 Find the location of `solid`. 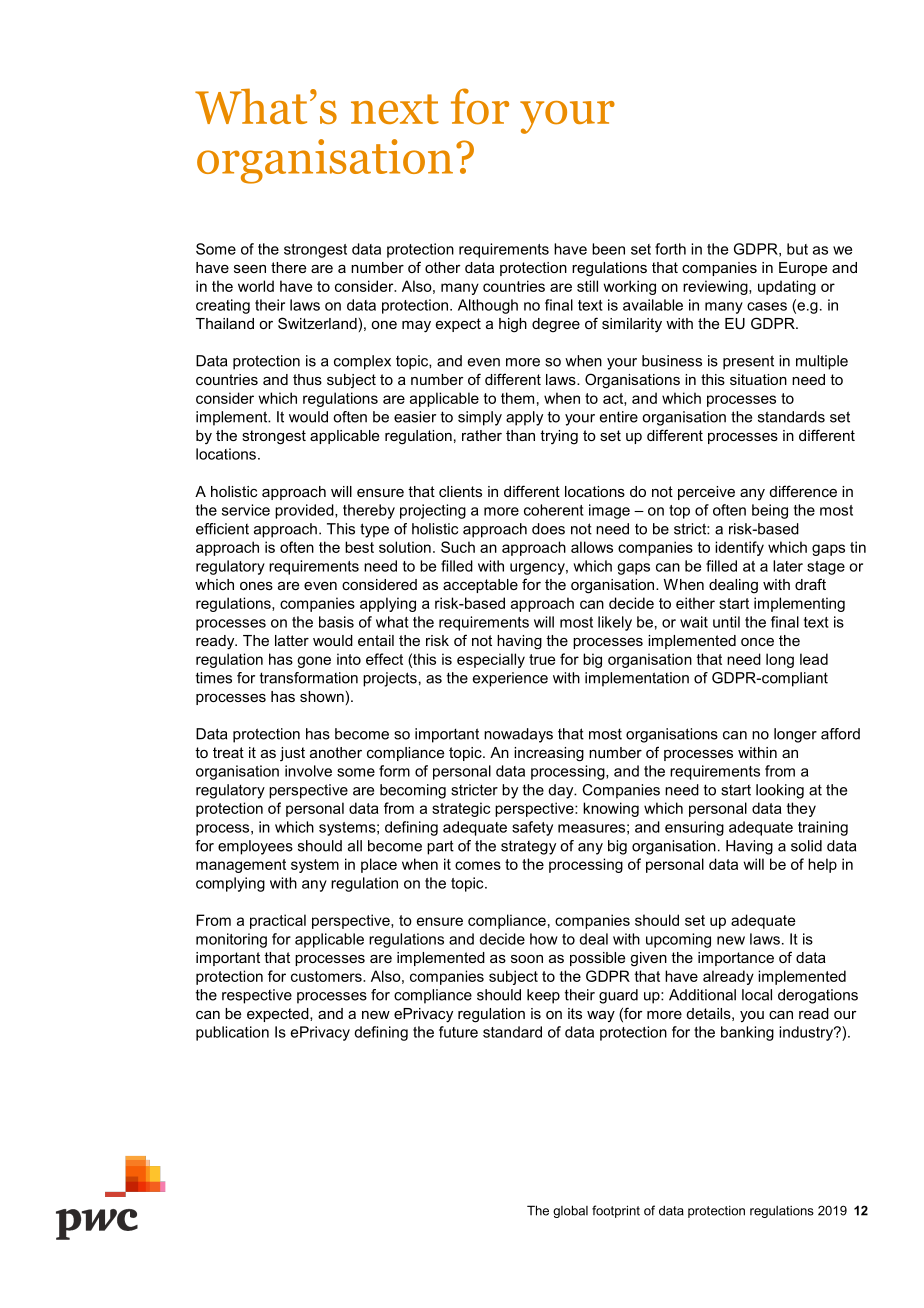

solid is located at coordinates (806, 846).
